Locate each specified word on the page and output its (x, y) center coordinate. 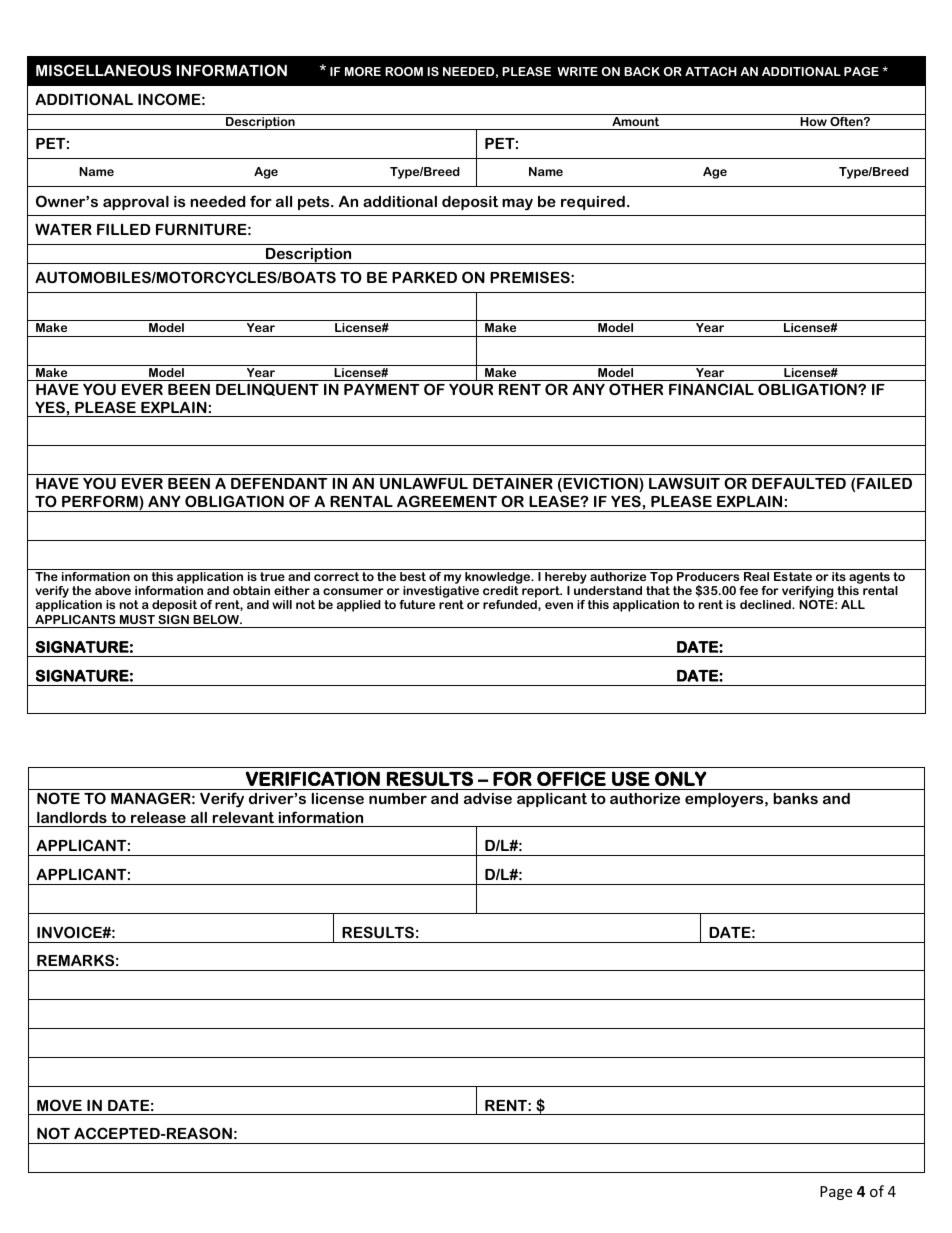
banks (795, 798)
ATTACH (711, 71)
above (113, 590)
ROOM (404, 71)
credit (501, 590)
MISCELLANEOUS (103, 70)
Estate (793, 576)
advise (488, 798)
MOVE (59, 1105)
